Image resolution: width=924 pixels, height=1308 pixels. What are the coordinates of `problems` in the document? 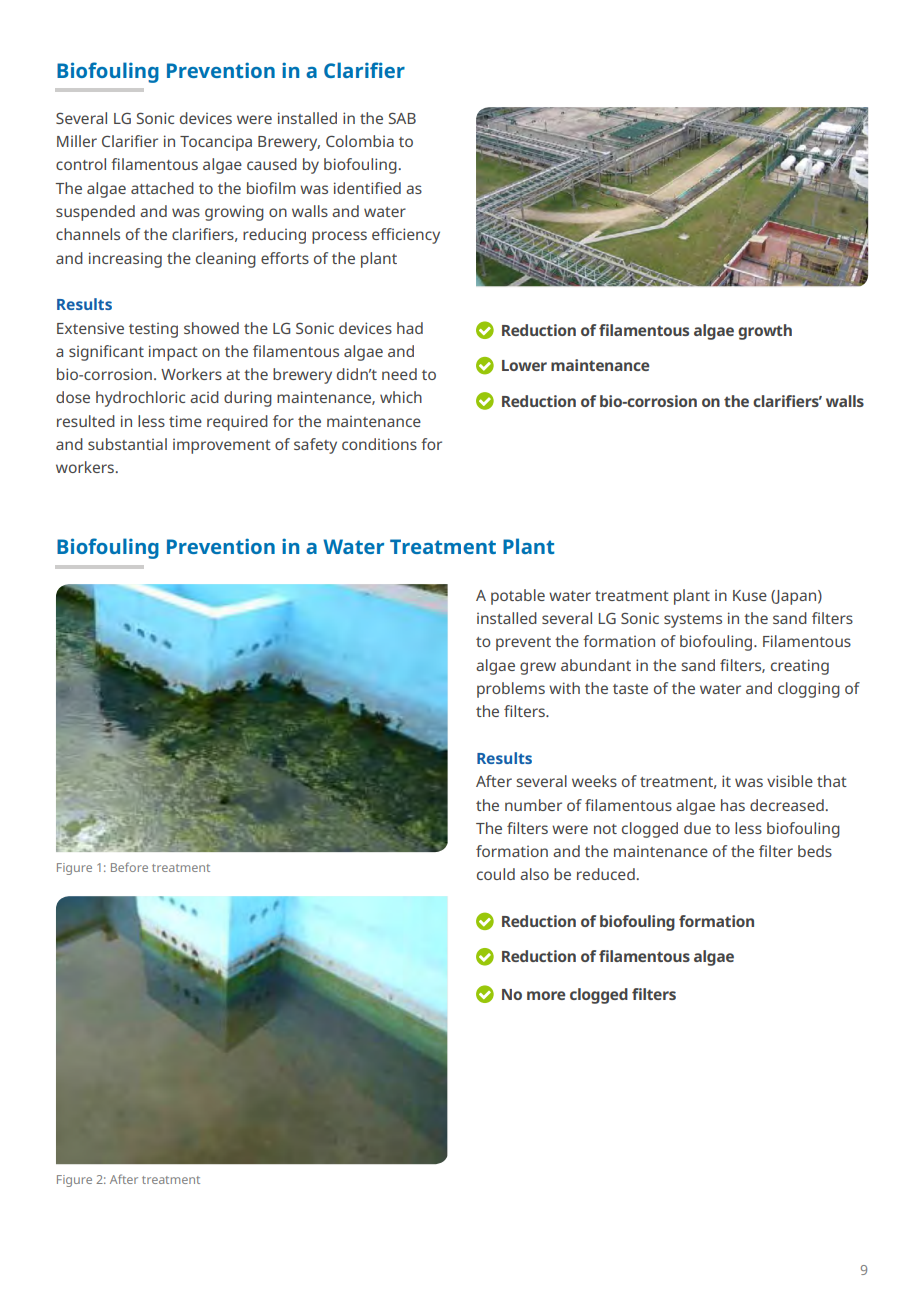 It's located at (511, 690).
